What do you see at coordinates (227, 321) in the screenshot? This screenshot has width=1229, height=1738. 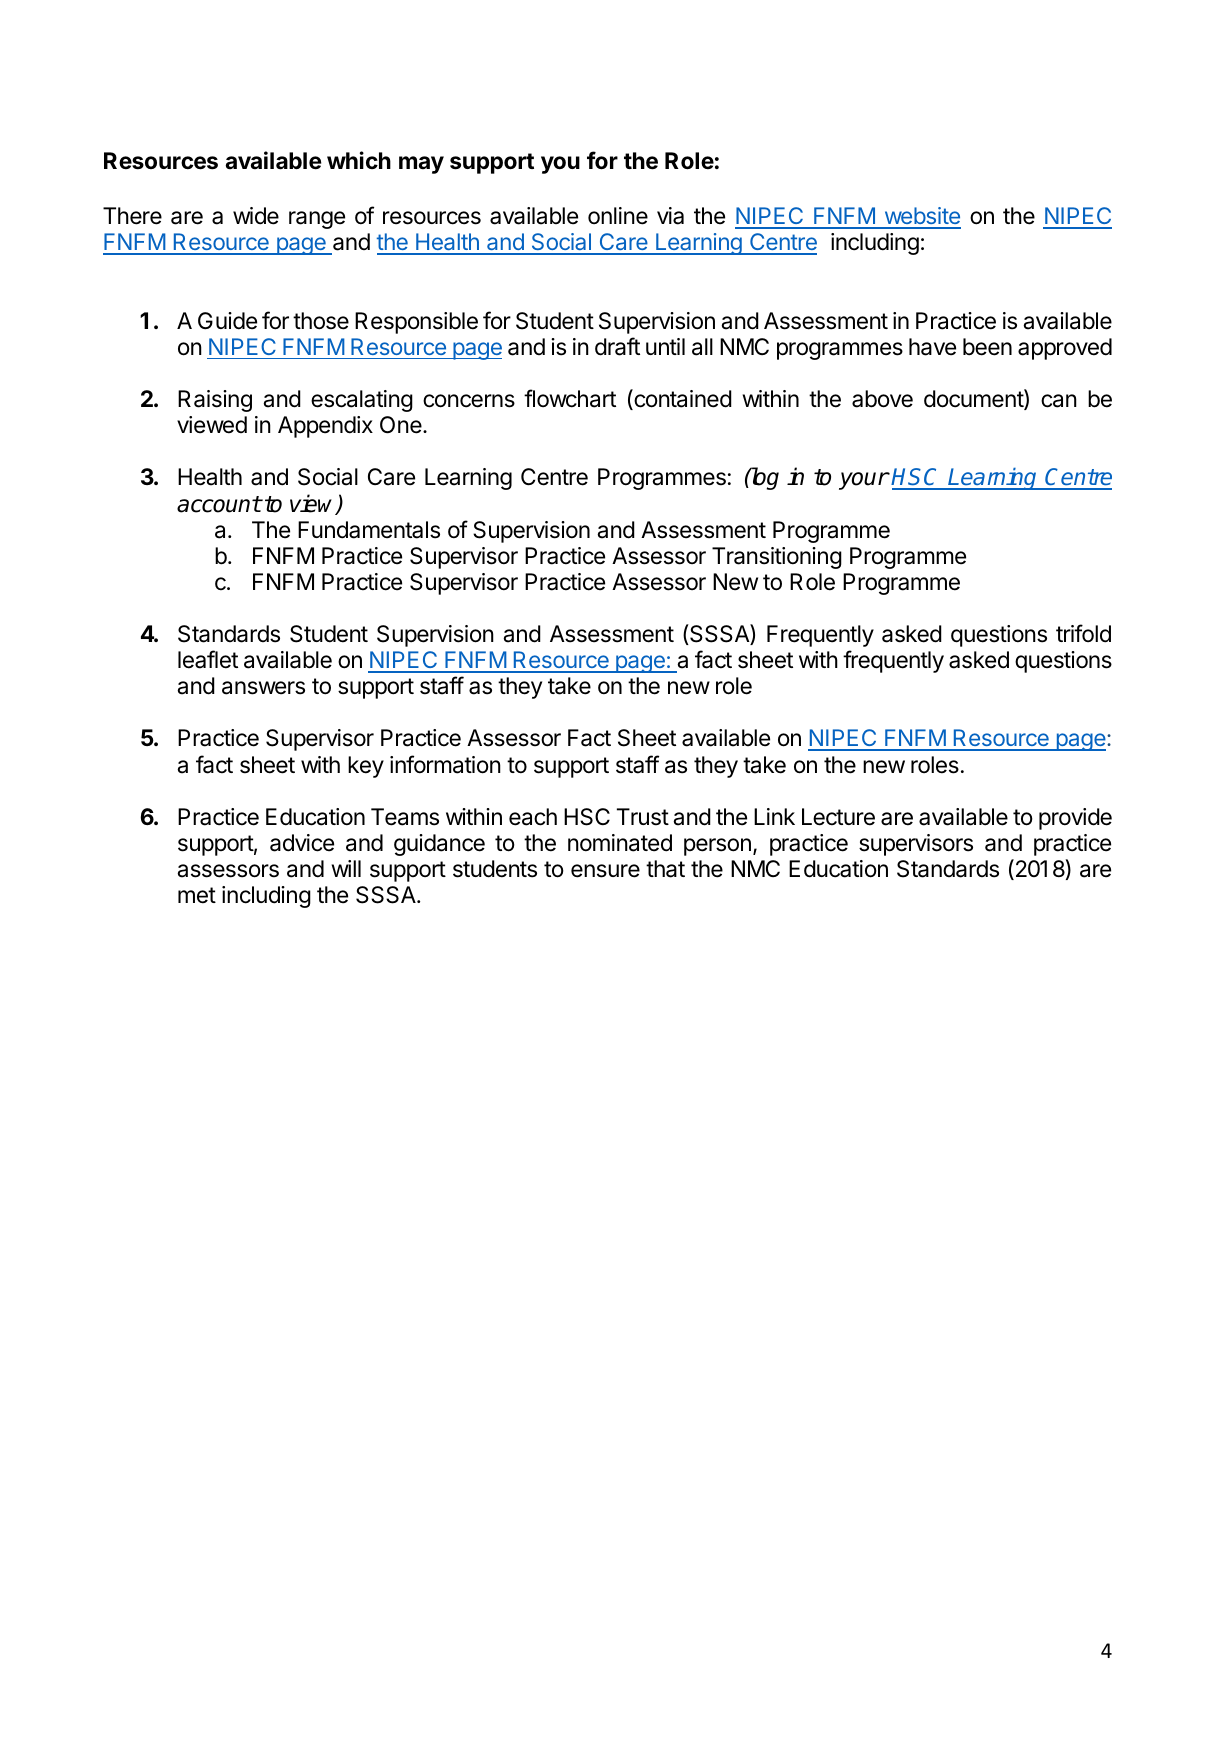 I see `Guide` at bounding box center [227, 321].
